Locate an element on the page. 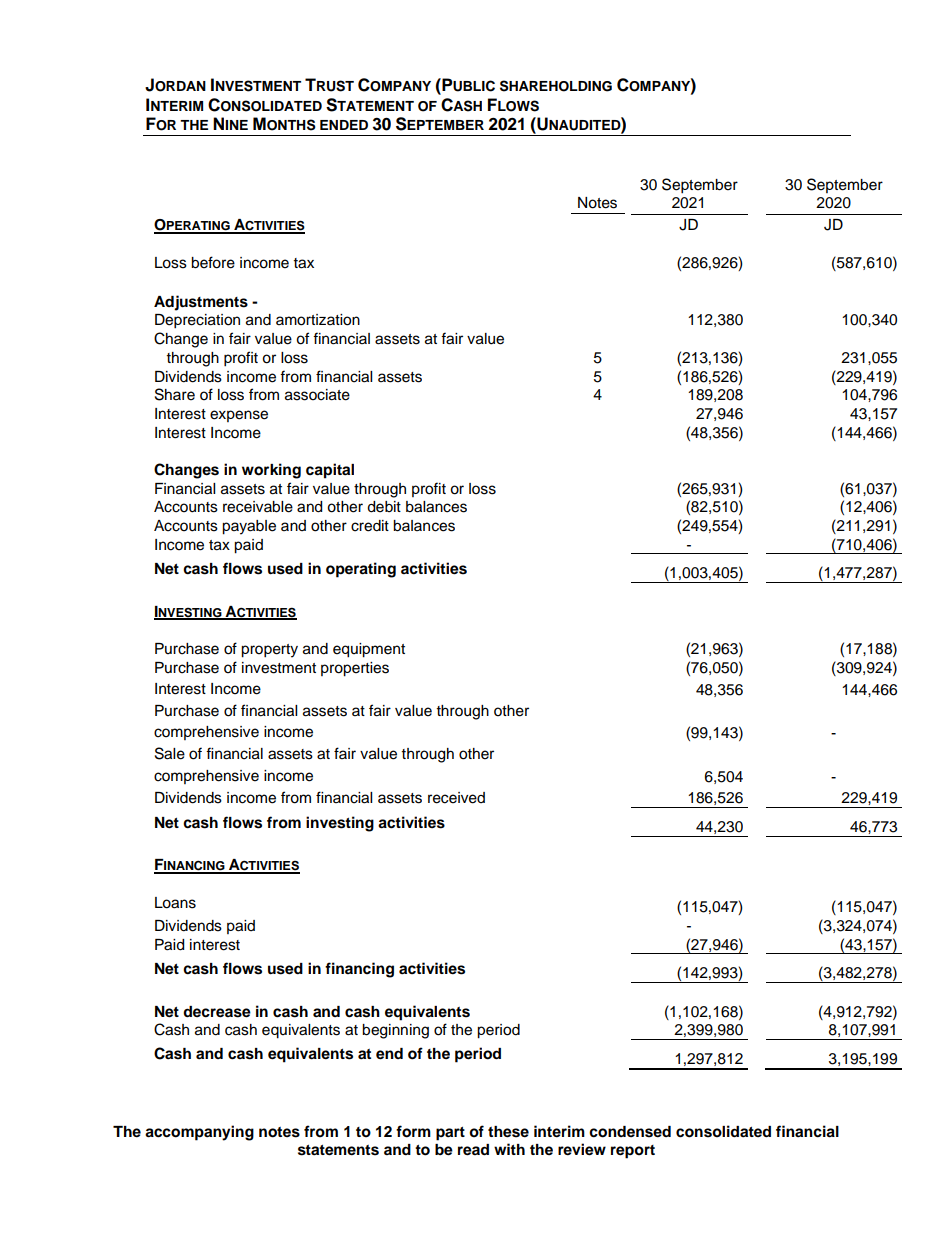 The image size is (952, 1233). equipment is located at coordinates (369, 650).
